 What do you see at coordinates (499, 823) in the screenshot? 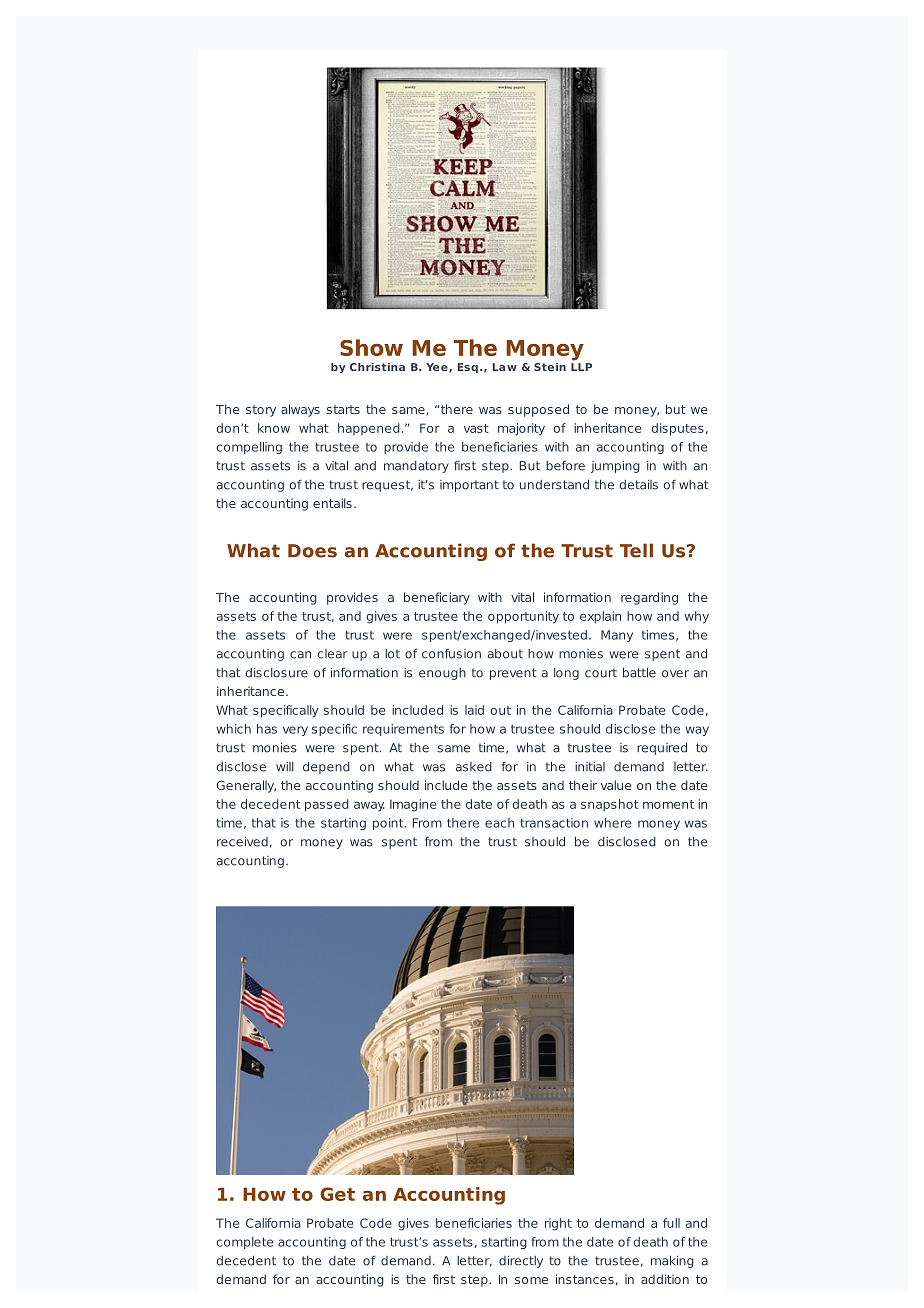
I see `each` at bounding box center [499, 823].
